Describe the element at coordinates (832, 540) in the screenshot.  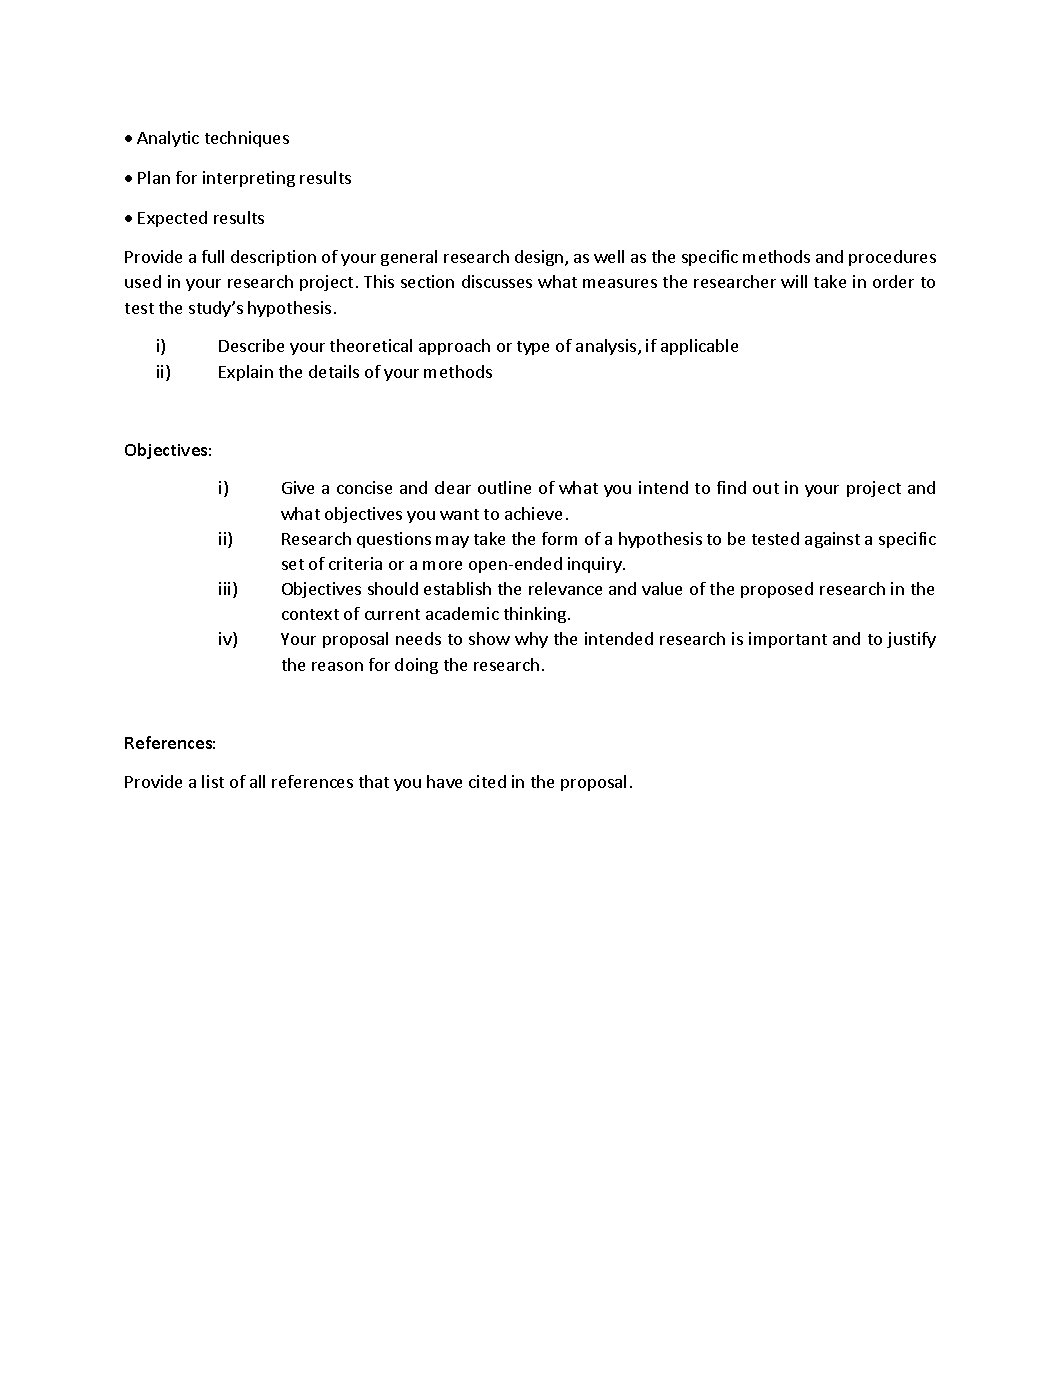
I see `against` at that location.
